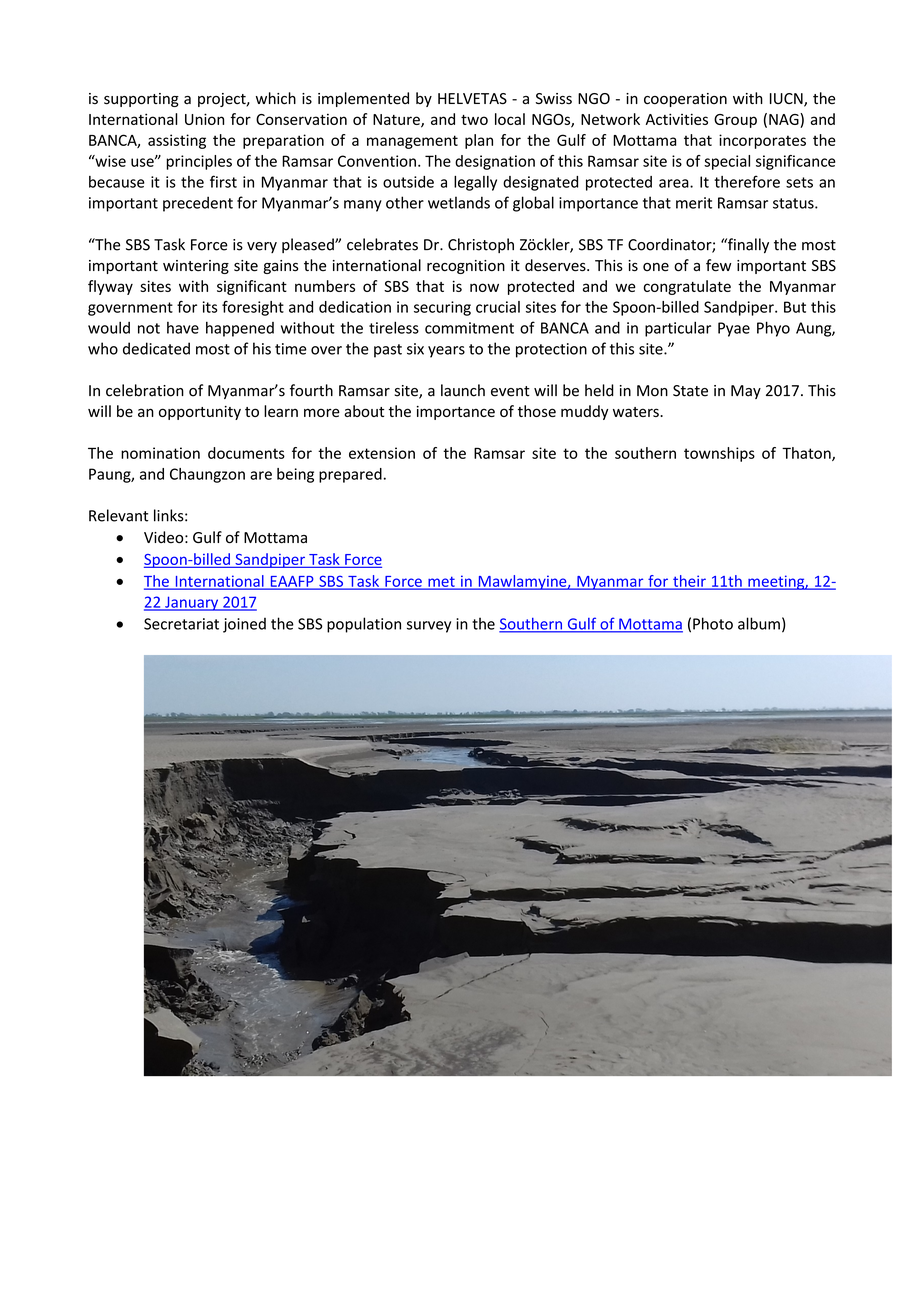 This screenshot has height=1308, width=924. I want to click on January, so click(192, 603).
